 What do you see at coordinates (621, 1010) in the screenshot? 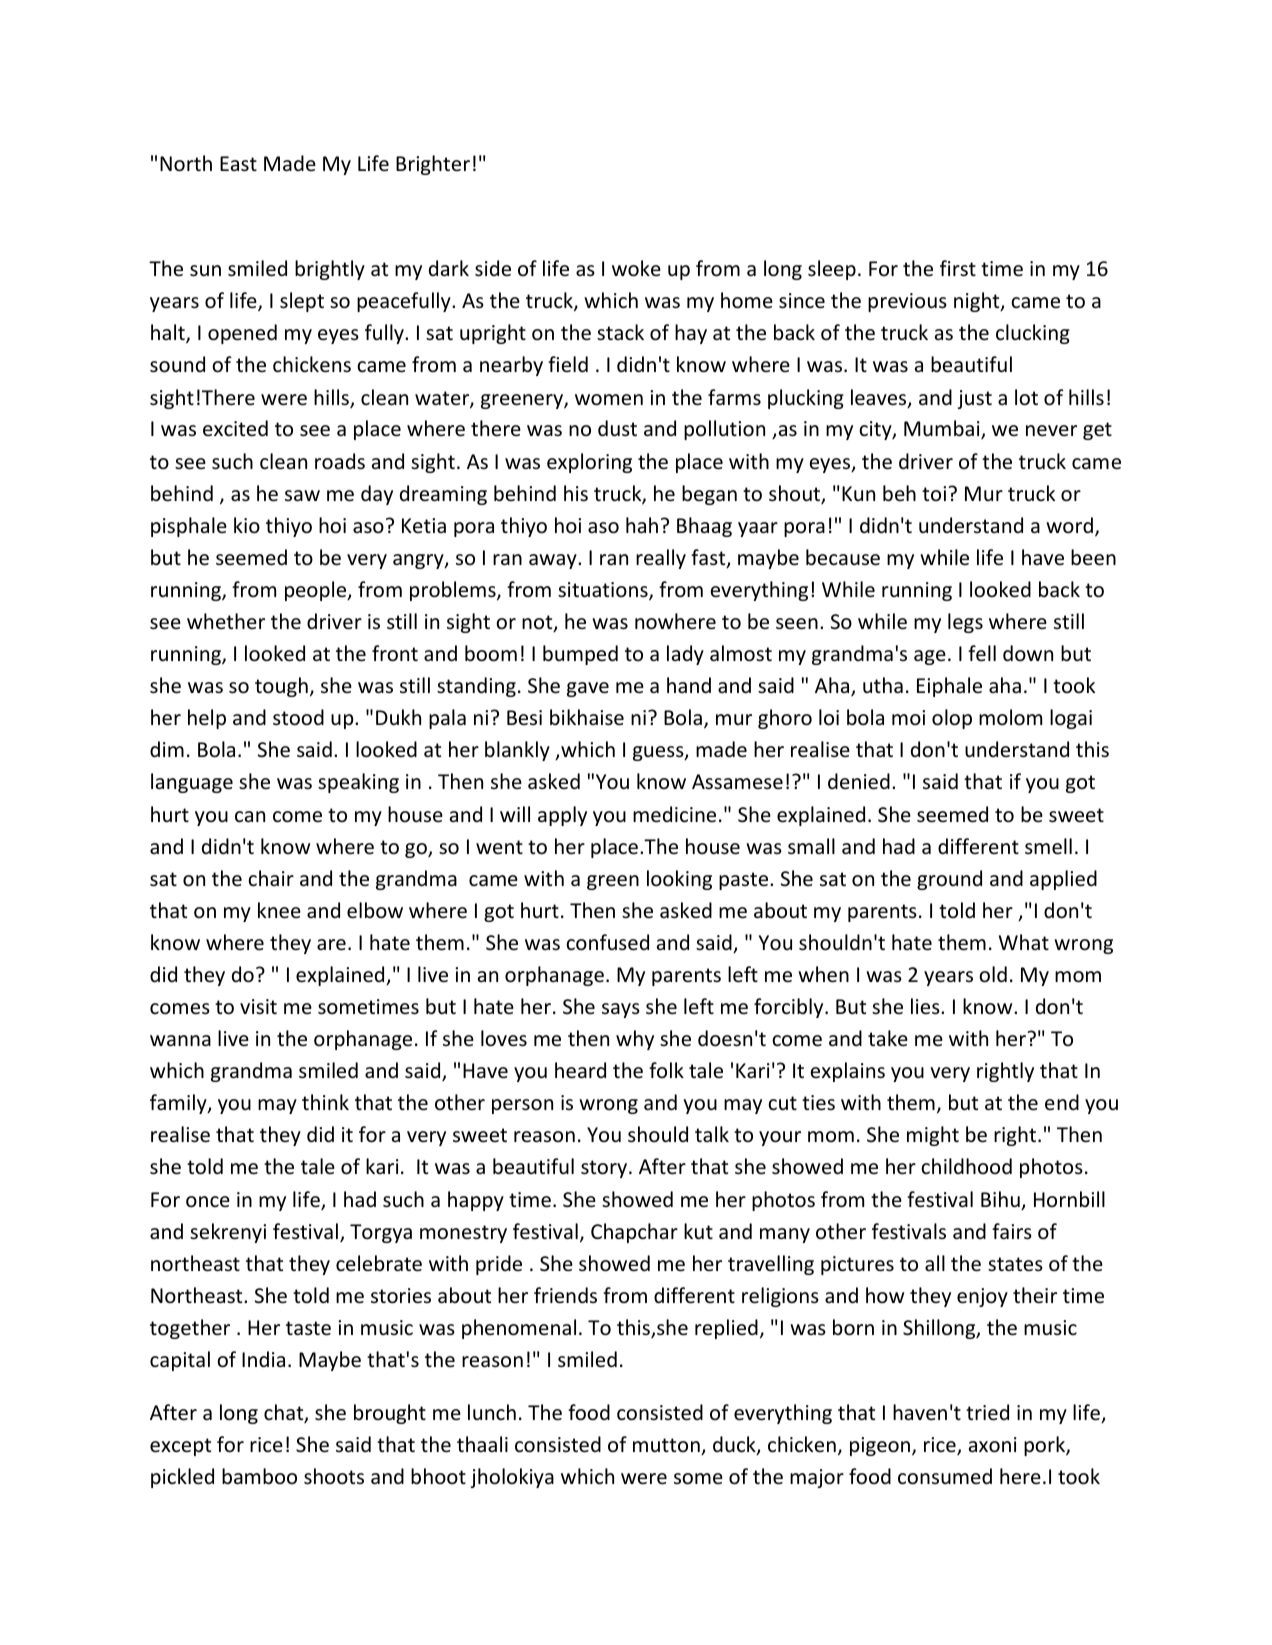
I see `says` at bounding box center [621, 1010].
